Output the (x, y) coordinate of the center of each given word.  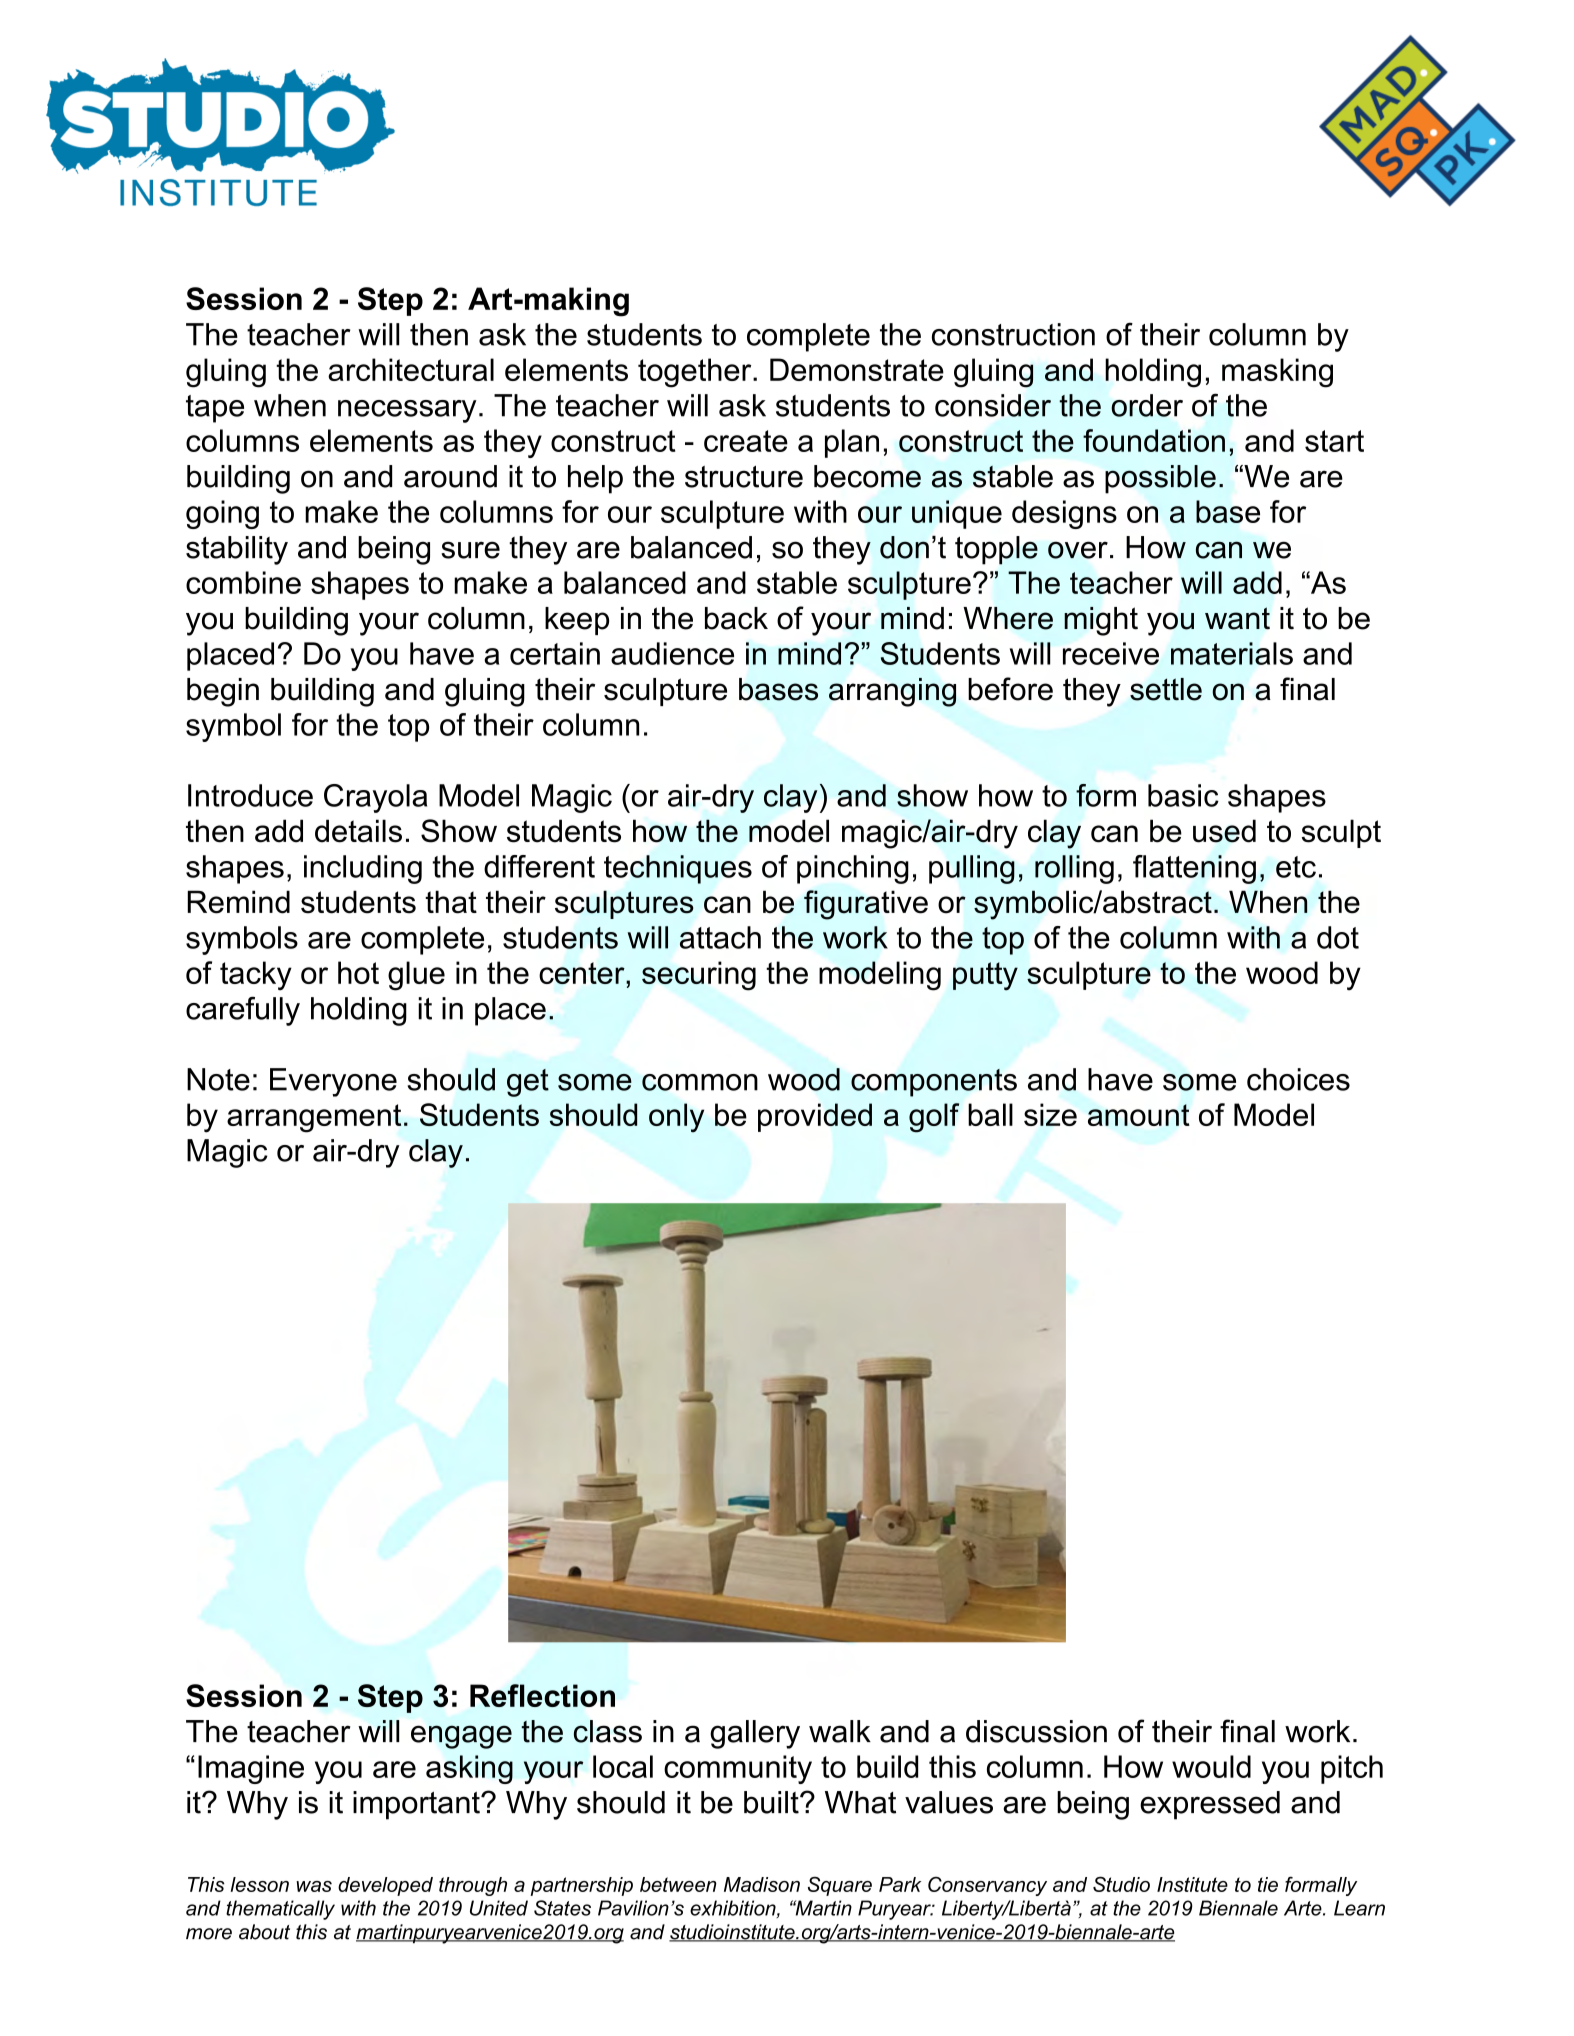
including (363, 869)
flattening (1194, 869)
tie (1268, 1884)
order (1147, 405)
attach (720, 937)
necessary (407, 411)
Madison (762, 1884)
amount (1139, 1115)
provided (815, 1117)
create (746, 441)
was (314, 1886)
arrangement (314, 1118)
